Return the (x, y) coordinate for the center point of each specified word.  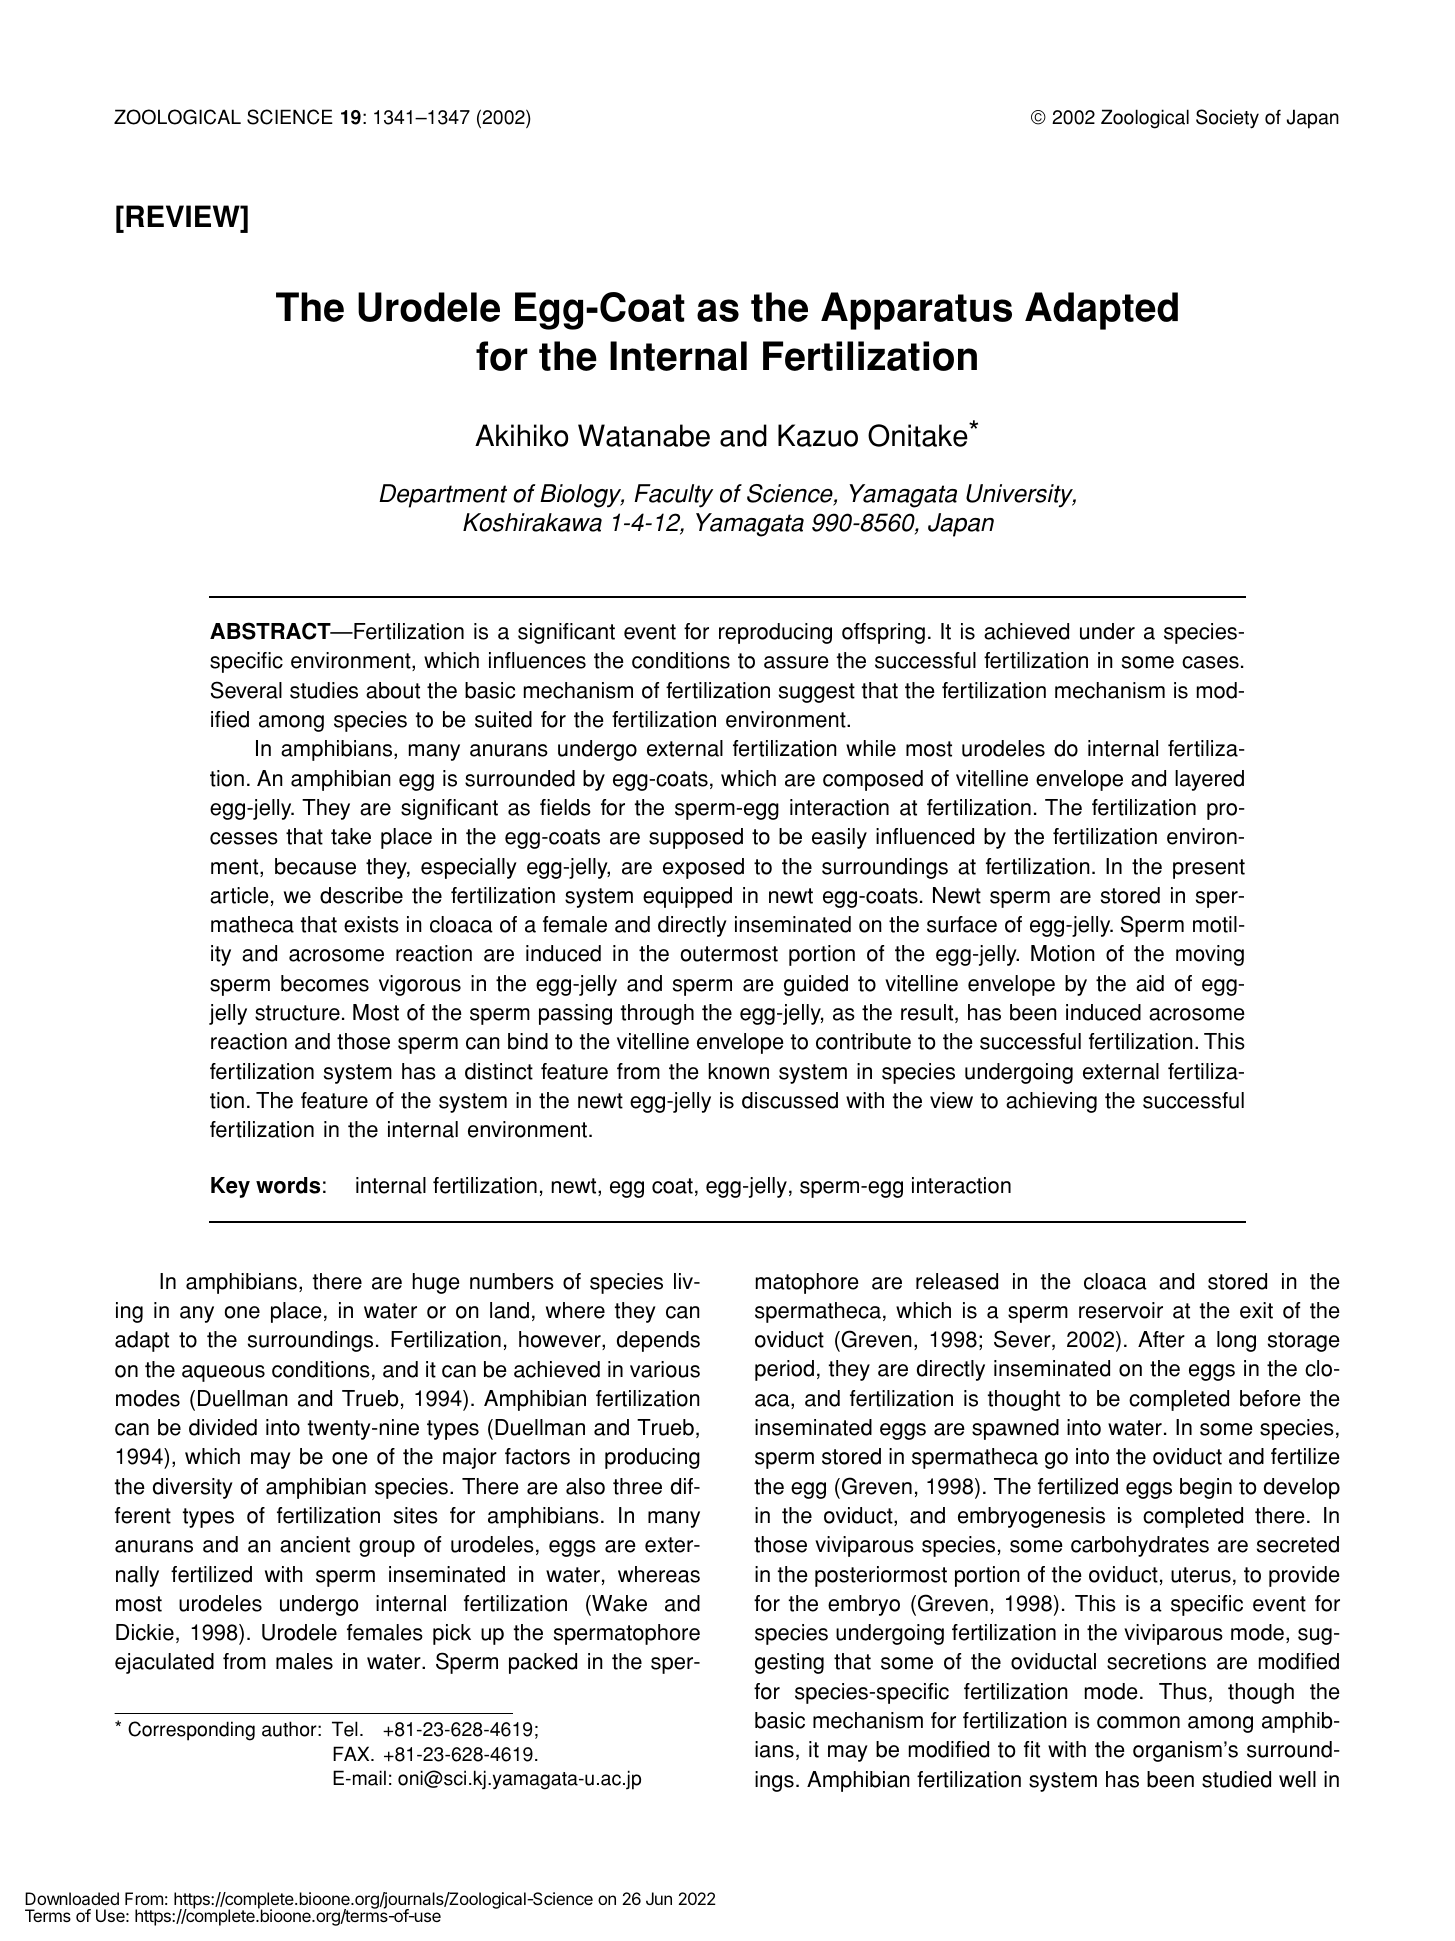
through (657, 1014)
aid (1150, 983)
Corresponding (191, 1731)
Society (1227, 119)
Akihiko (521, 435)
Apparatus (916, 311)
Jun (659, 1898)
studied (1236, 1779)
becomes (325, 983)
